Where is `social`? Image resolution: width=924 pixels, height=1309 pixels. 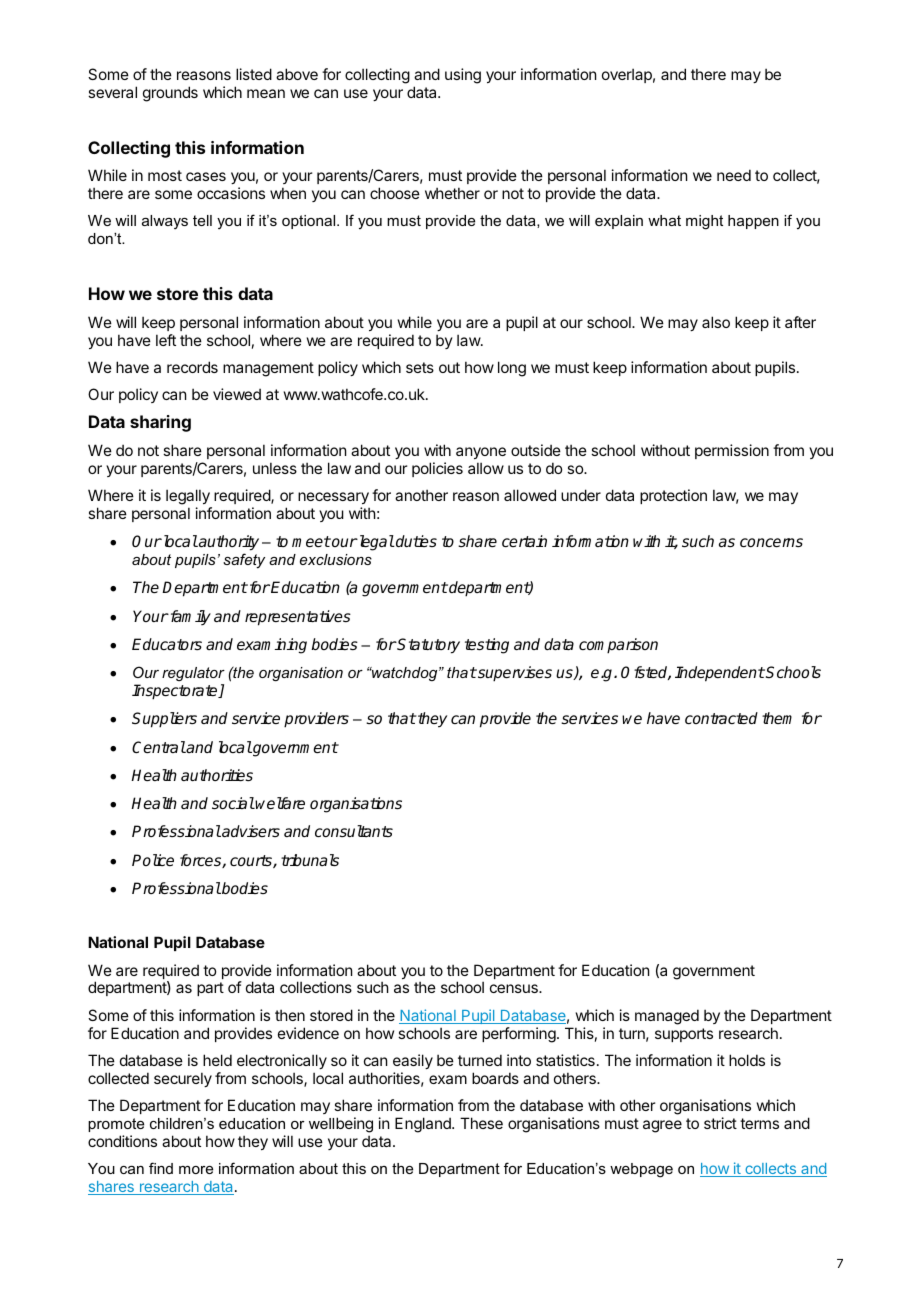
social is located at coordinates (233, 803).
